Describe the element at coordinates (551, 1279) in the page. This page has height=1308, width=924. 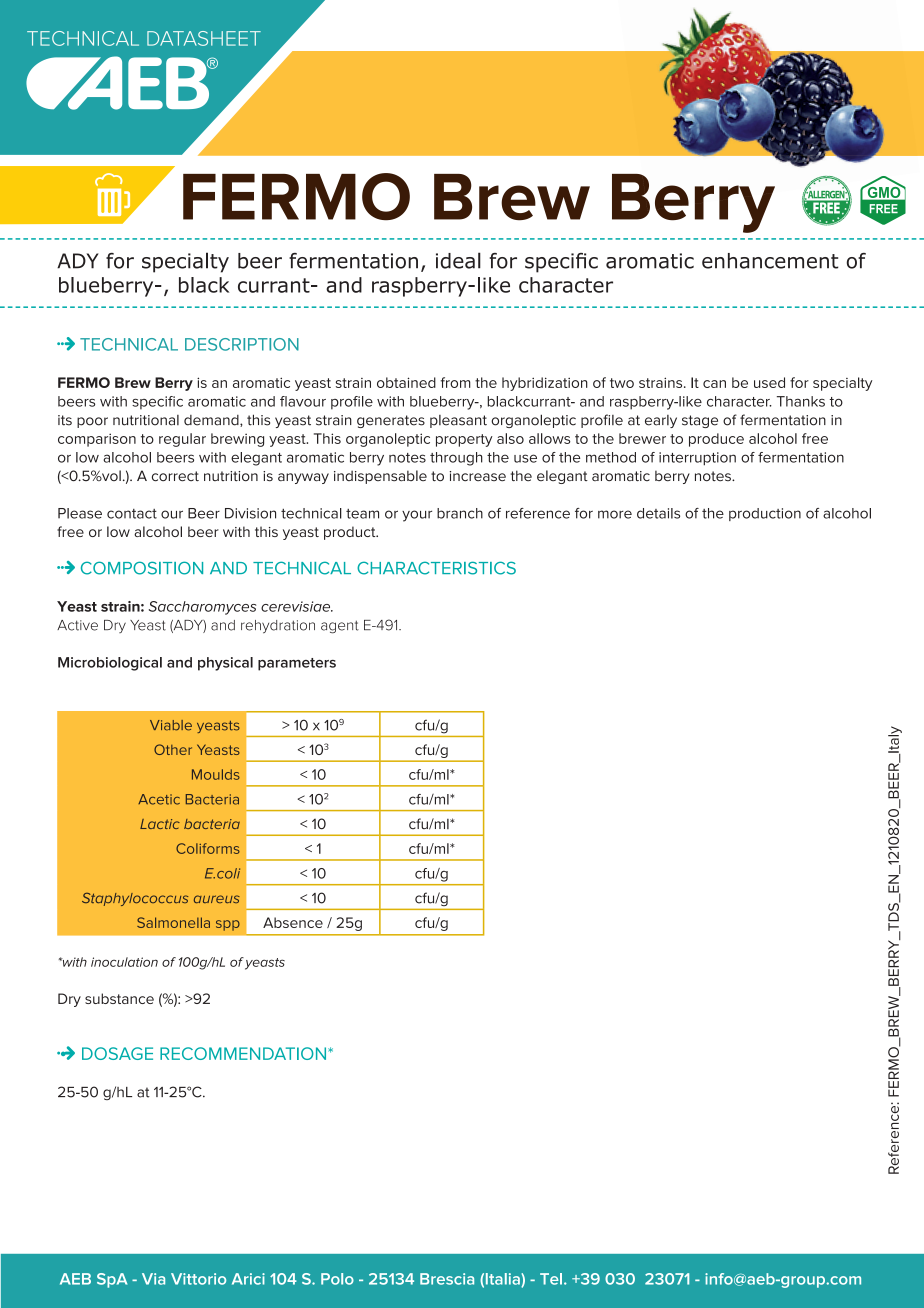
I see `Tel` at that location.
